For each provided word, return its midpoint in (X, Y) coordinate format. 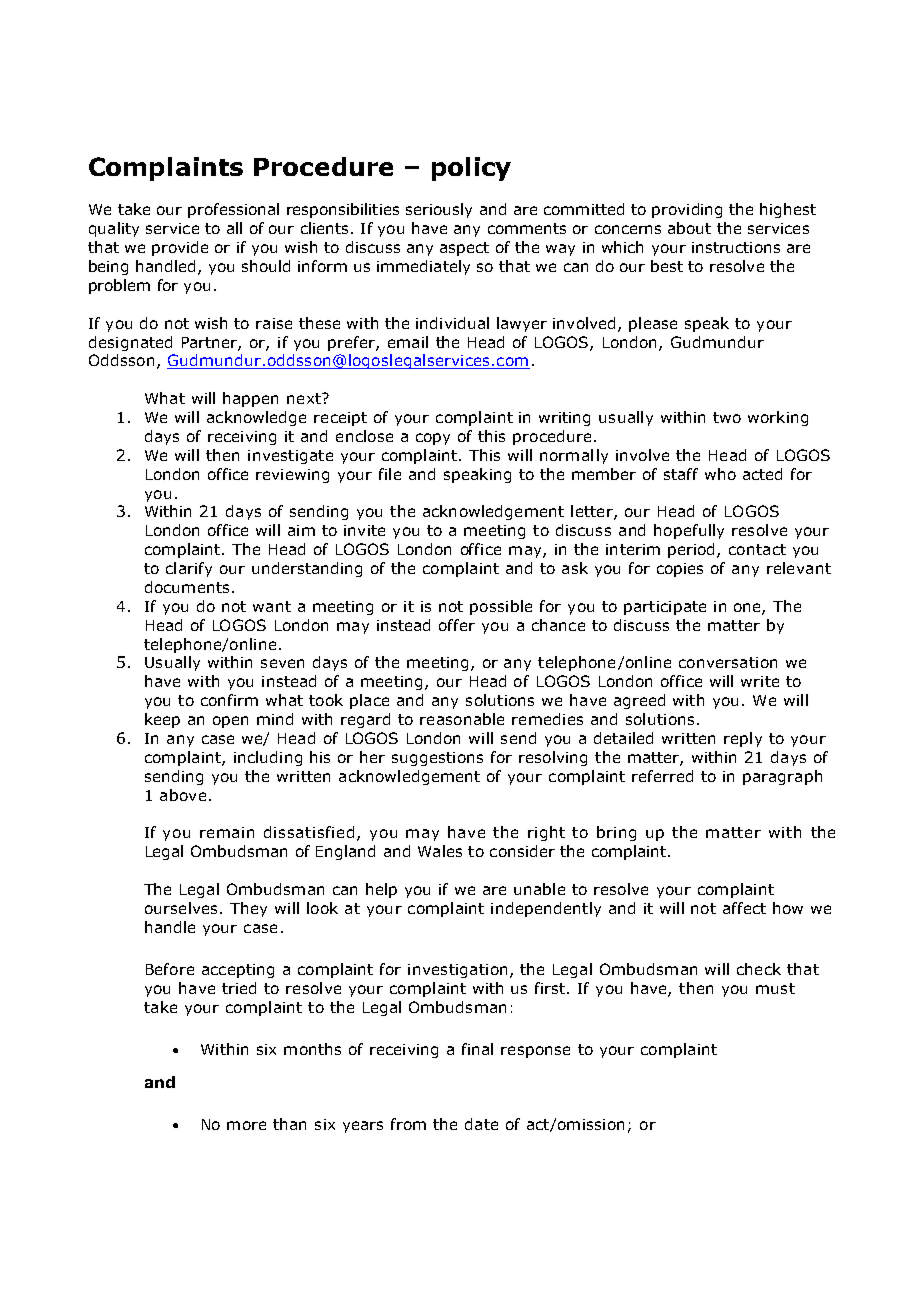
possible (501, 607)
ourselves (183, 908)
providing (687, 210)
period (693, 550)
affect (744, 908)
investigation (457, 971)
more (246, 1125)
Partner (211, 343)
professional (233, 210)
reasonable (462, 719)
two (727, 417)
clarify (189, 569)
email (408, 342)
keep (162, 720)
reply (743, 739)
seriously (439, 210)
